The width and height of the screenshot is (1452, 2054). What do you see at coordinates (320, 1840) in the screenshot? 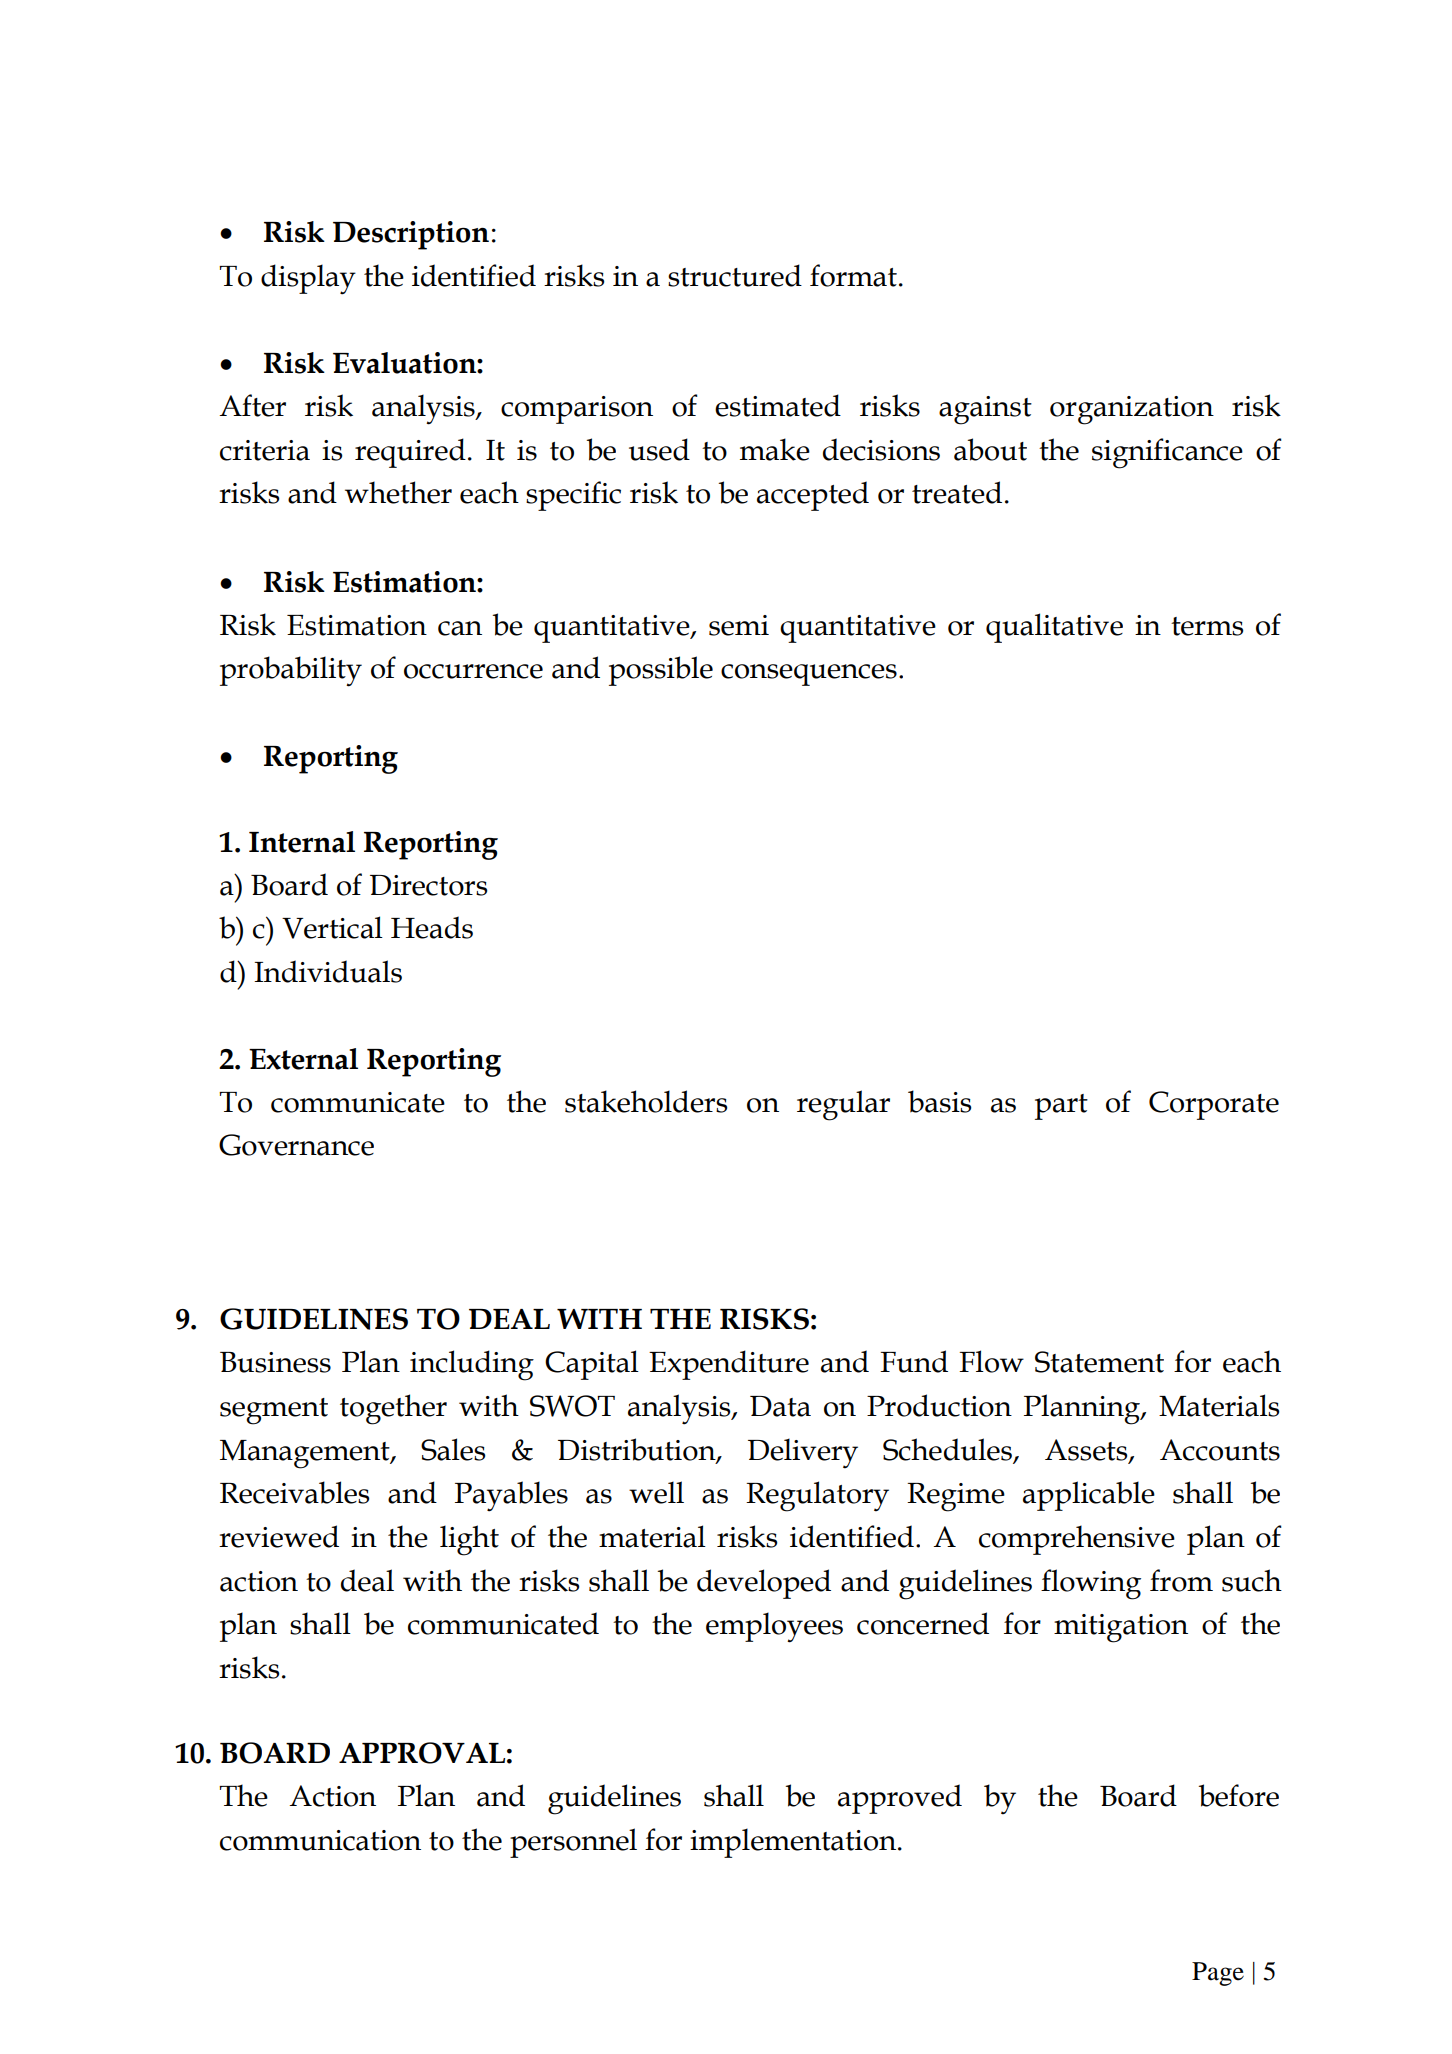
I see `communication` at bounding box center [320, 1840].
